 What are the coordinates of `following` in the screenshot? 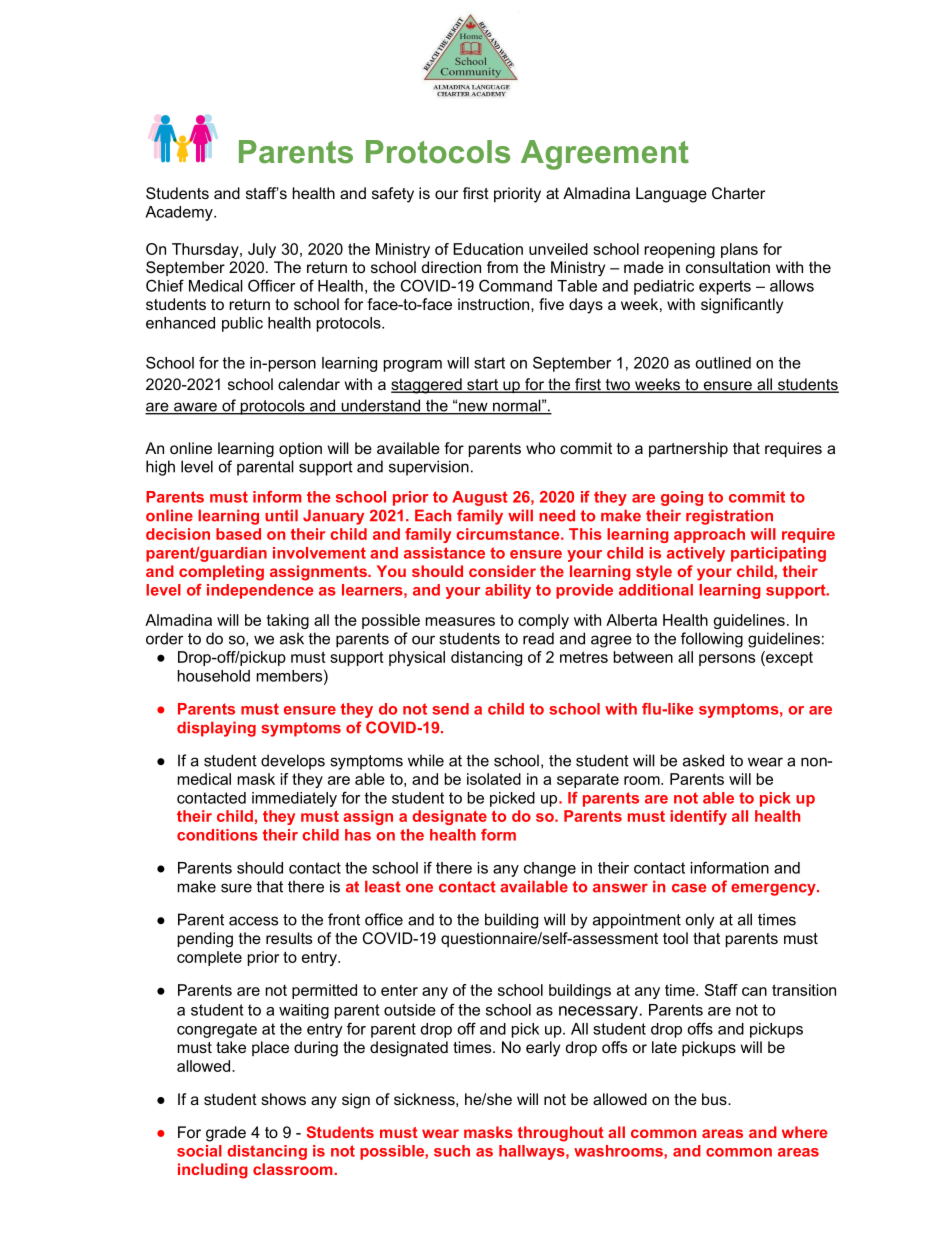 It's located at (712, 640).
